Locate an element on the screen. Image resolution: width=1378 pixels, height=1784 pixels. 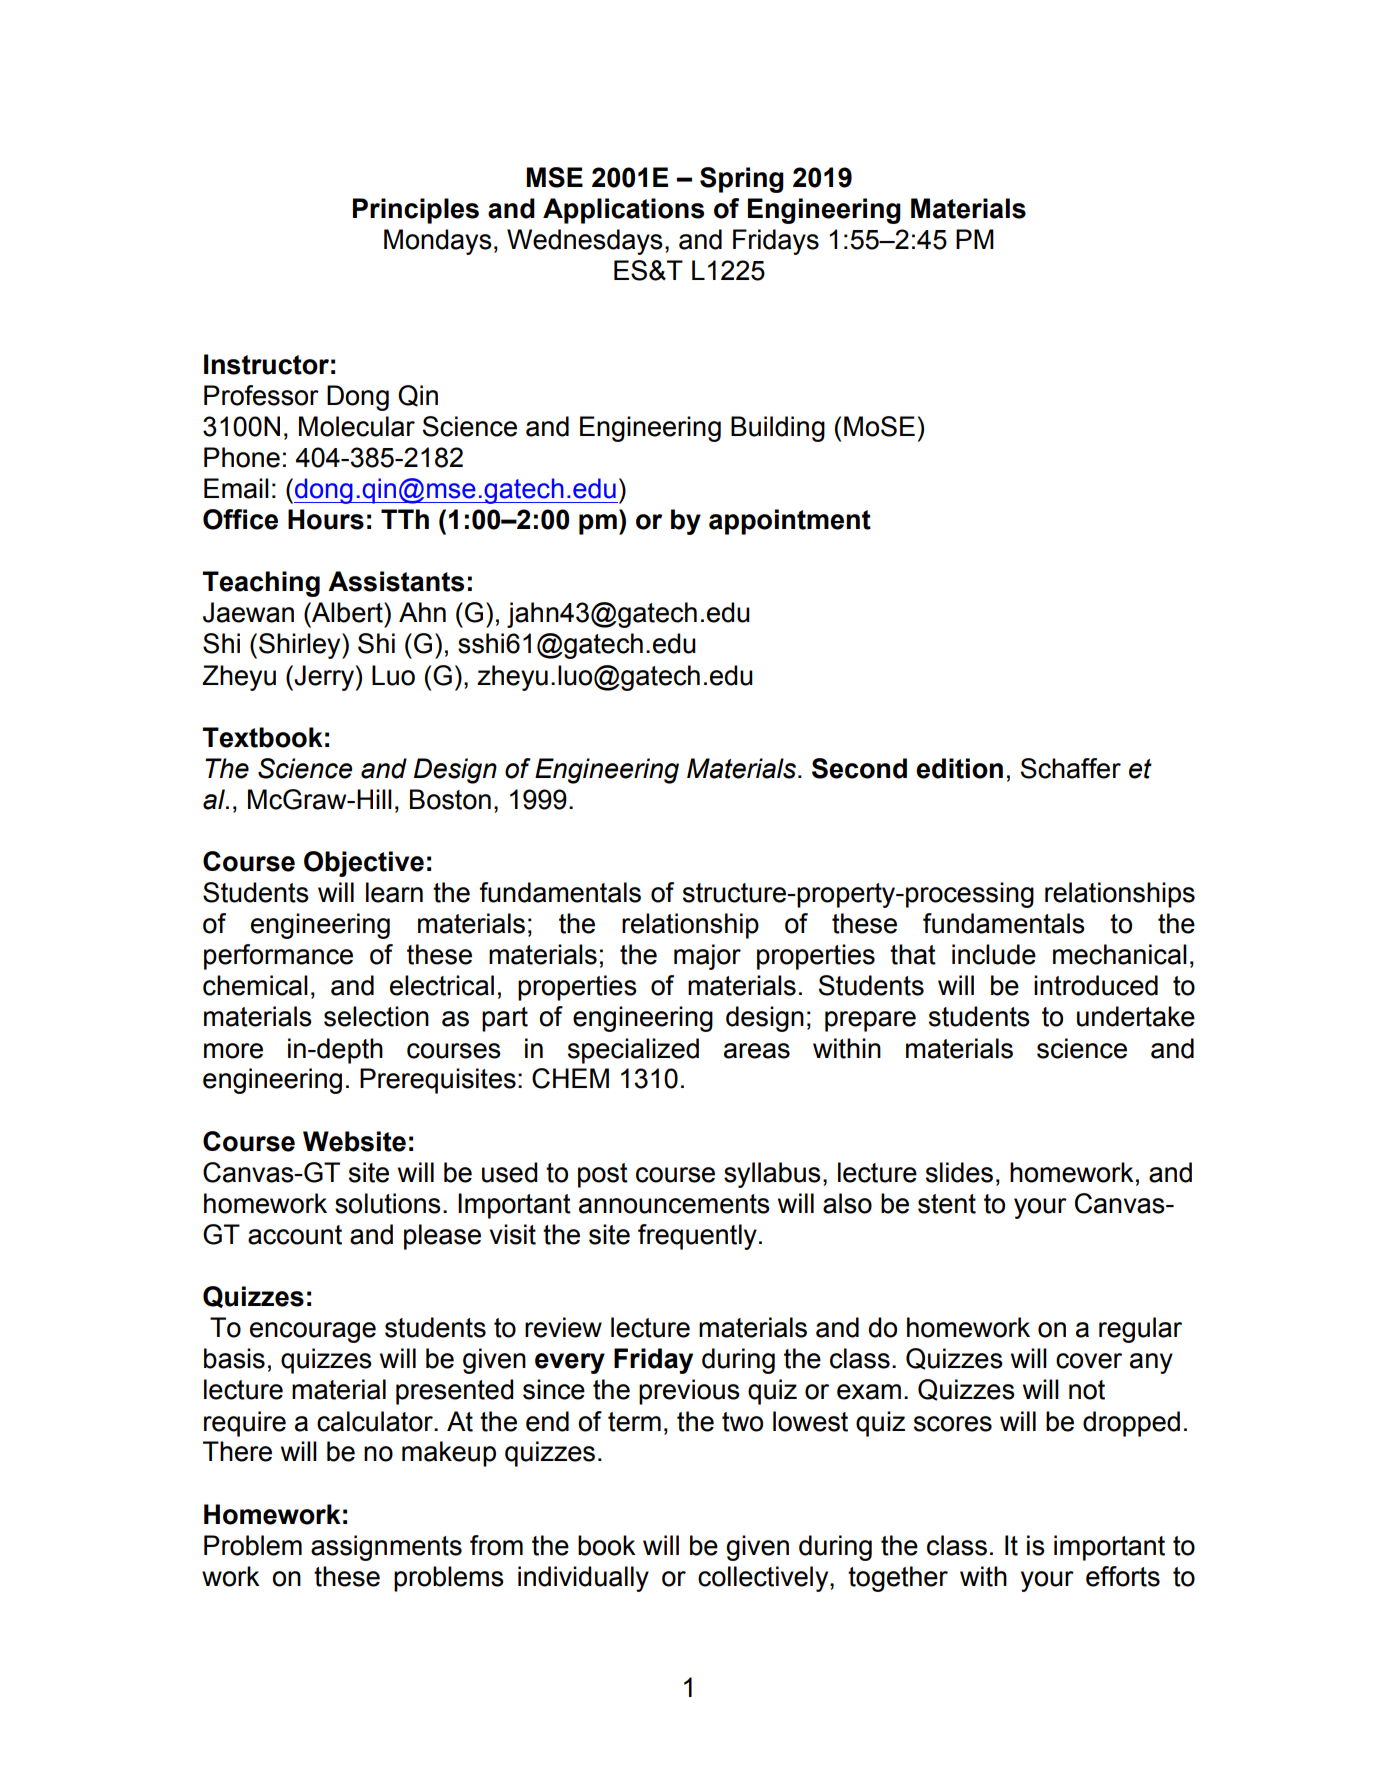
assignments is located at coordinates (386, 1548).
